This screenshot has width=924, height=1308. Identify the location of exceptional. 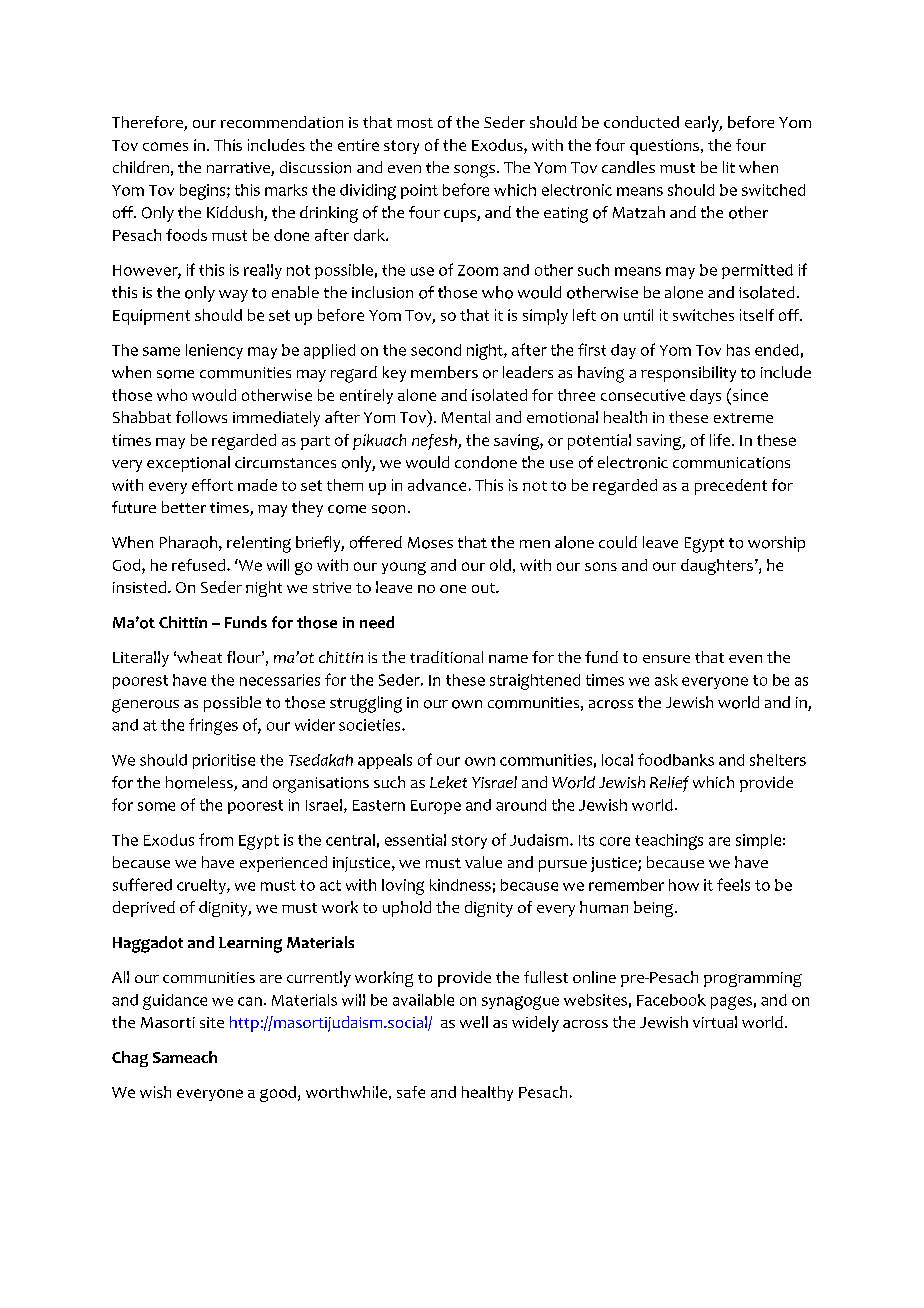
(188, 464).
